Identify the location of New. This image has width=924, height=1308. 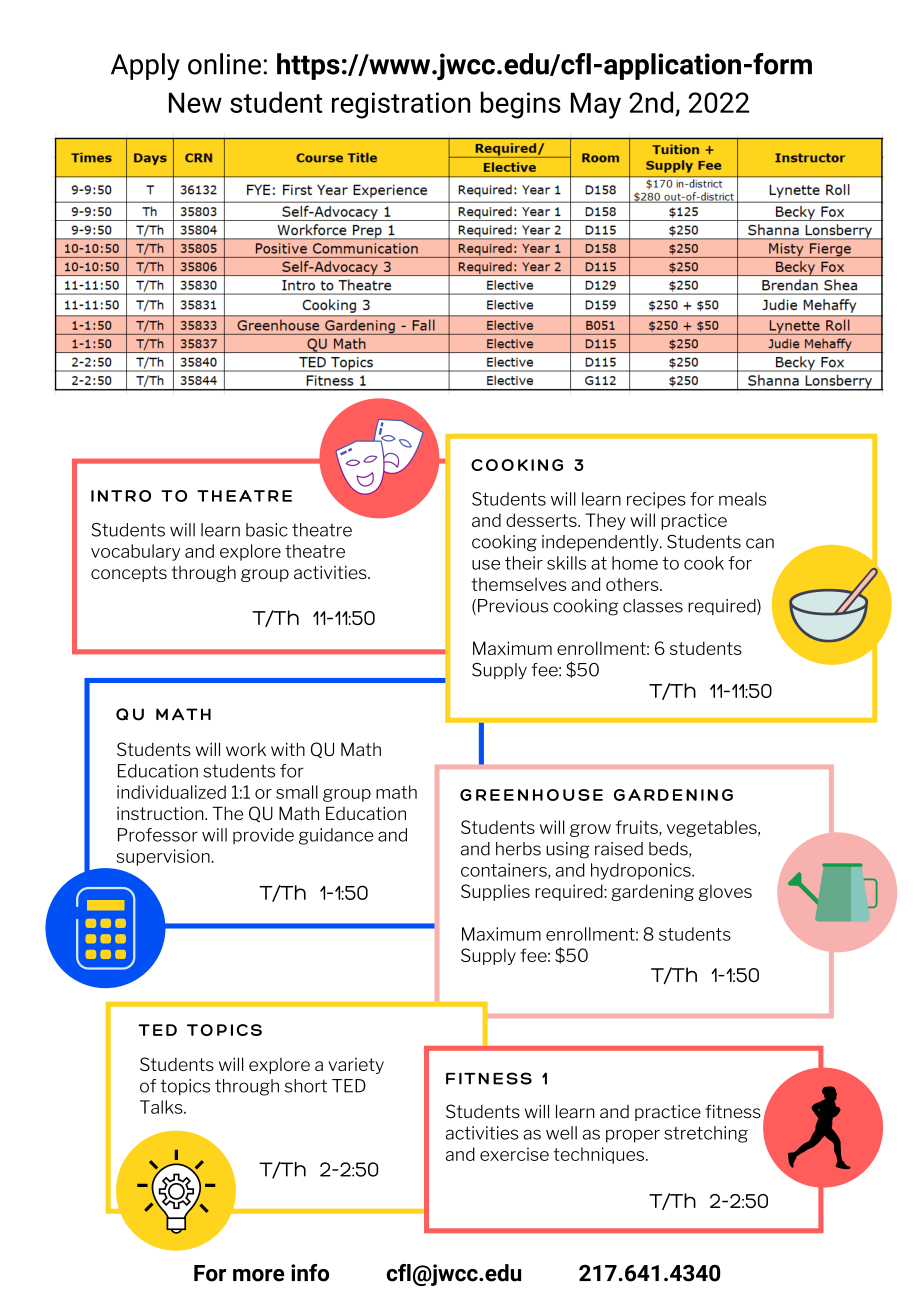
(195, 102).
